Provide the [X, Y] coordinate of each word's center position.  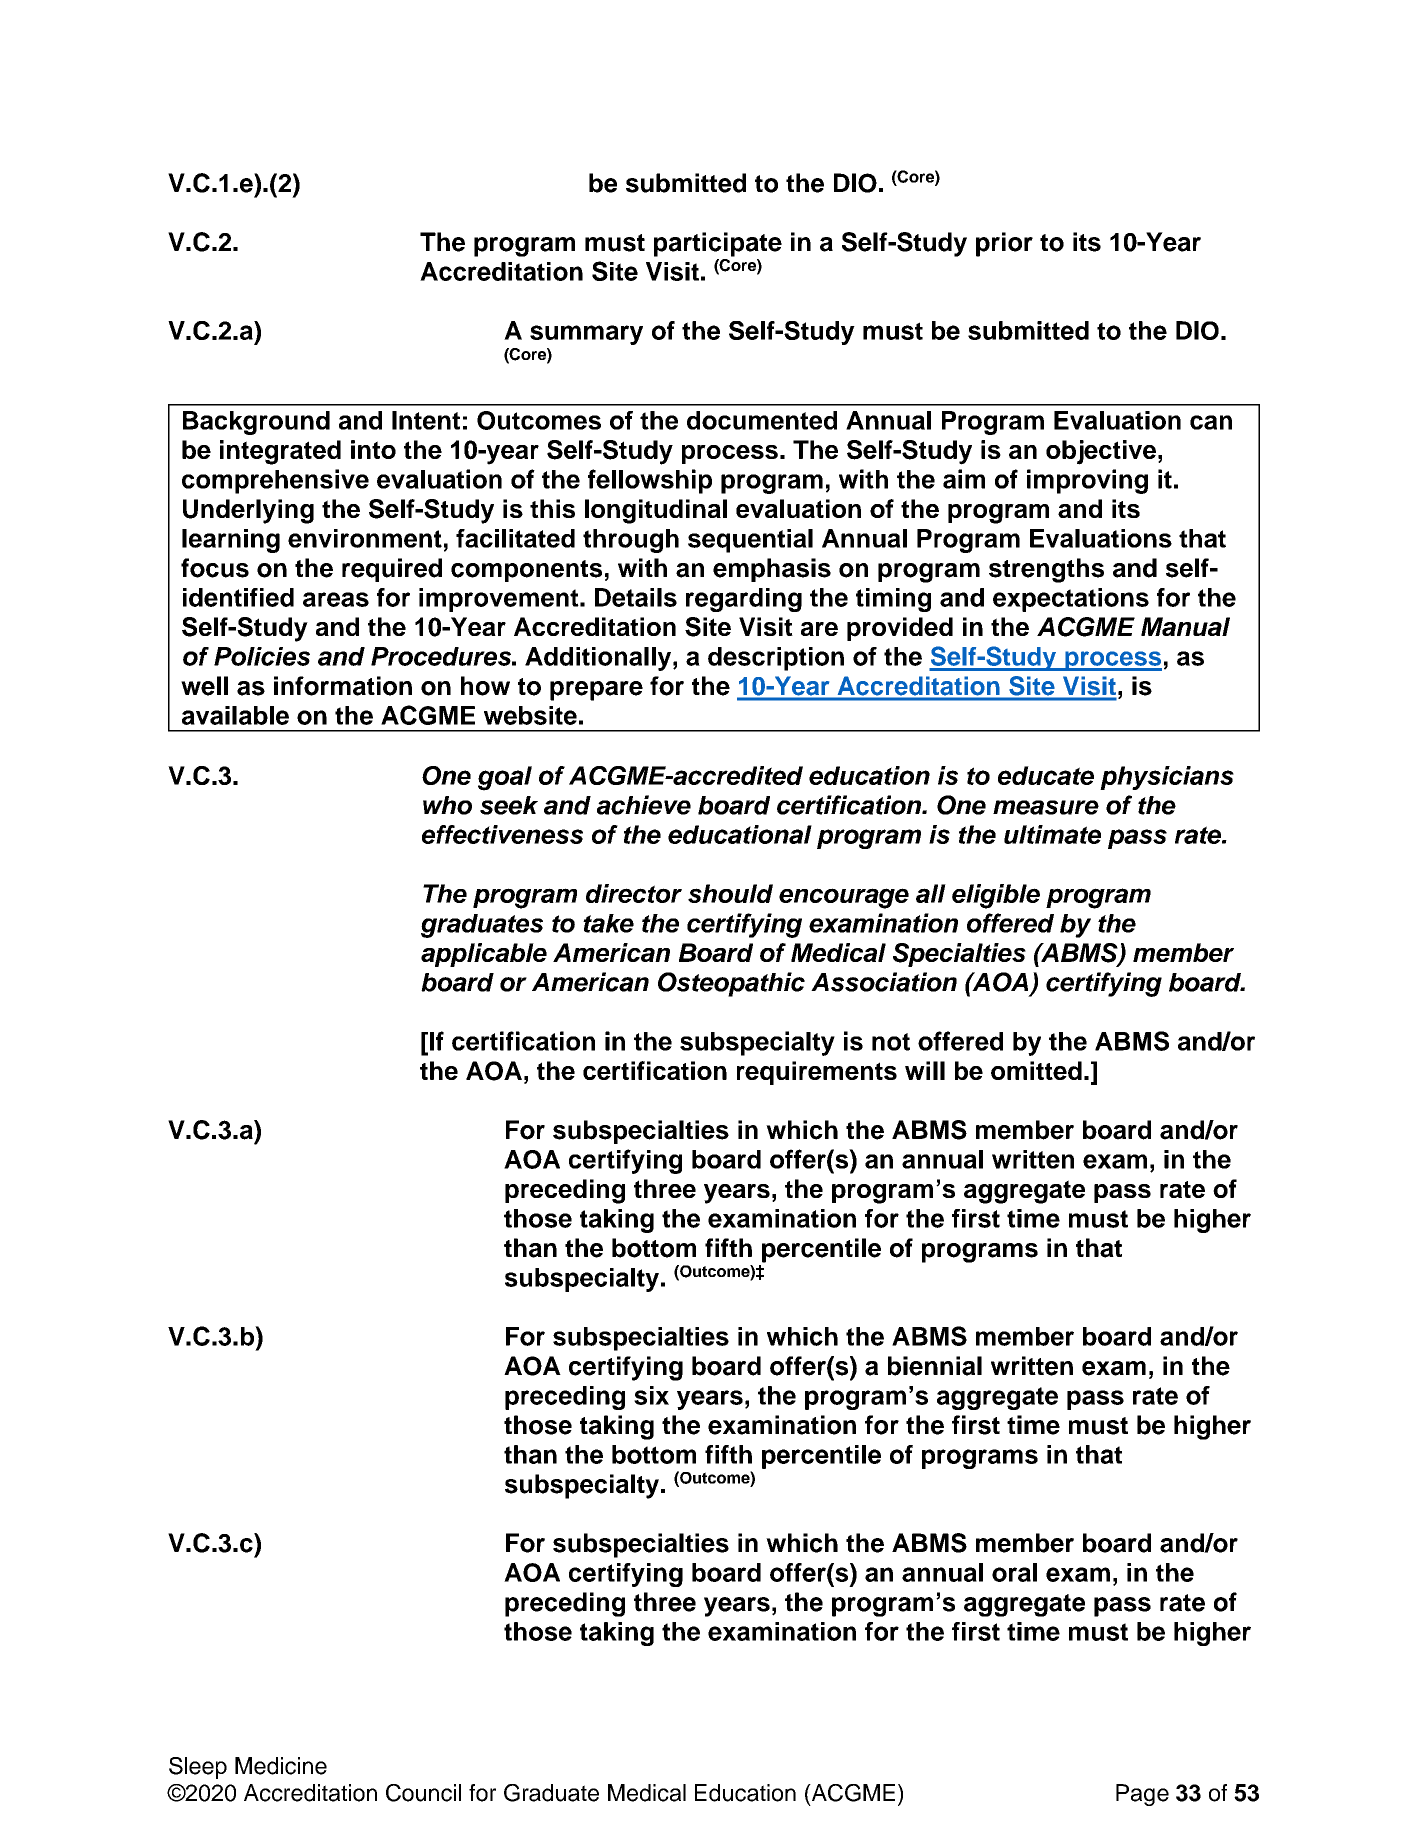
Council [423, 1793]
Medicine [281, 1766]
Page [1142, 1795]
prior [1004, 244]
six [651, 1395]
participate [718, 244]
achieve [644, 805]
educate [1046, 775]
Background [256, 423]
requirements [817, 1073]
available [235, 715]
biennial [935, 1366]
